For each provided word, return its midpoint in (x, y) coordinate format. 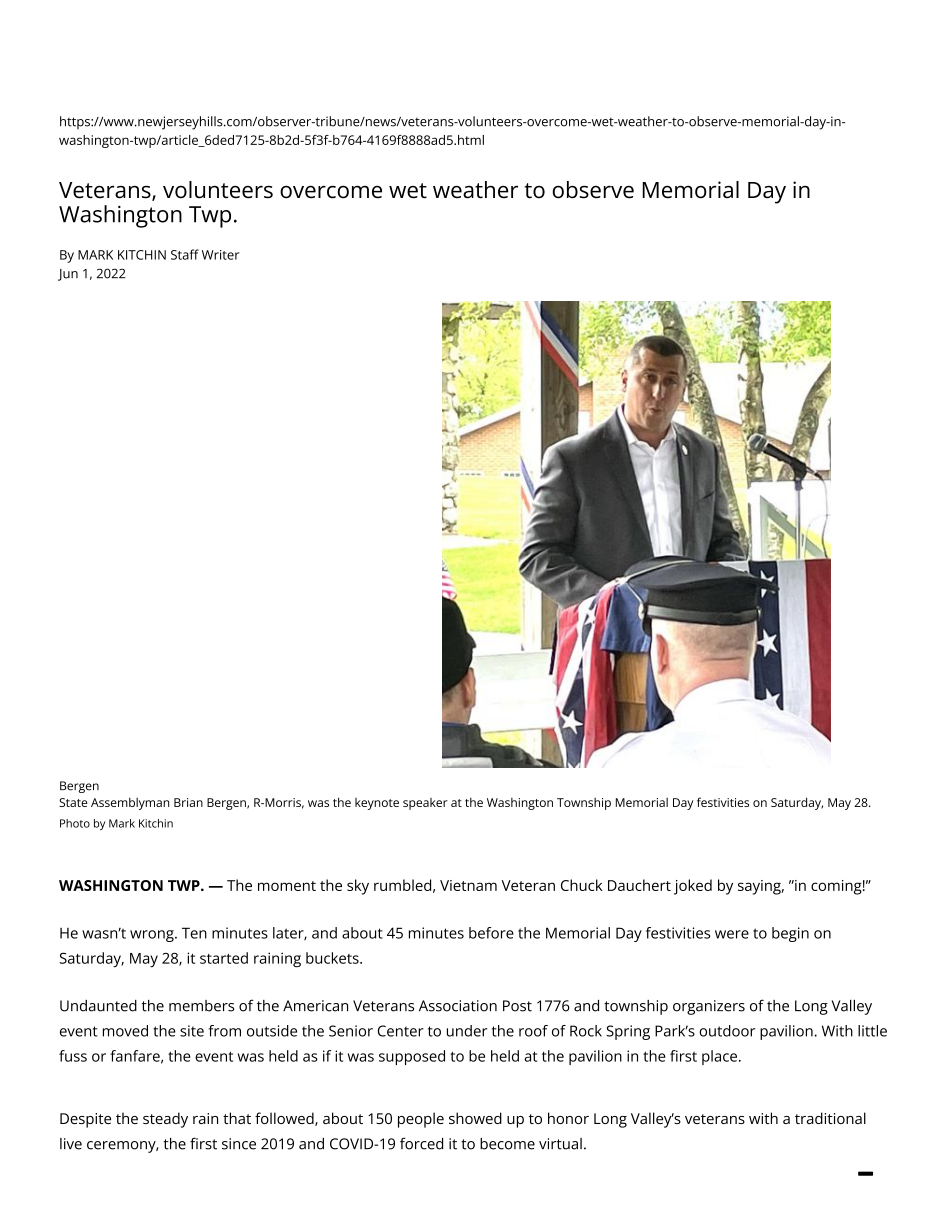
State (73, 802)
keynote (377, 804)
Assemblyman (130, 803)
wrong (153, 936)
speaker (425, 804)
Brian (188, 802)
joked (693, 887)
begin (790, 934)
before (491, 933)
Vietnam (468, 885)
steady (165, 1120)
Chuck (582, 885)
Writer (220, 255)
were (732, 934)
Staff (185, 254)
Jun (68, 275)
